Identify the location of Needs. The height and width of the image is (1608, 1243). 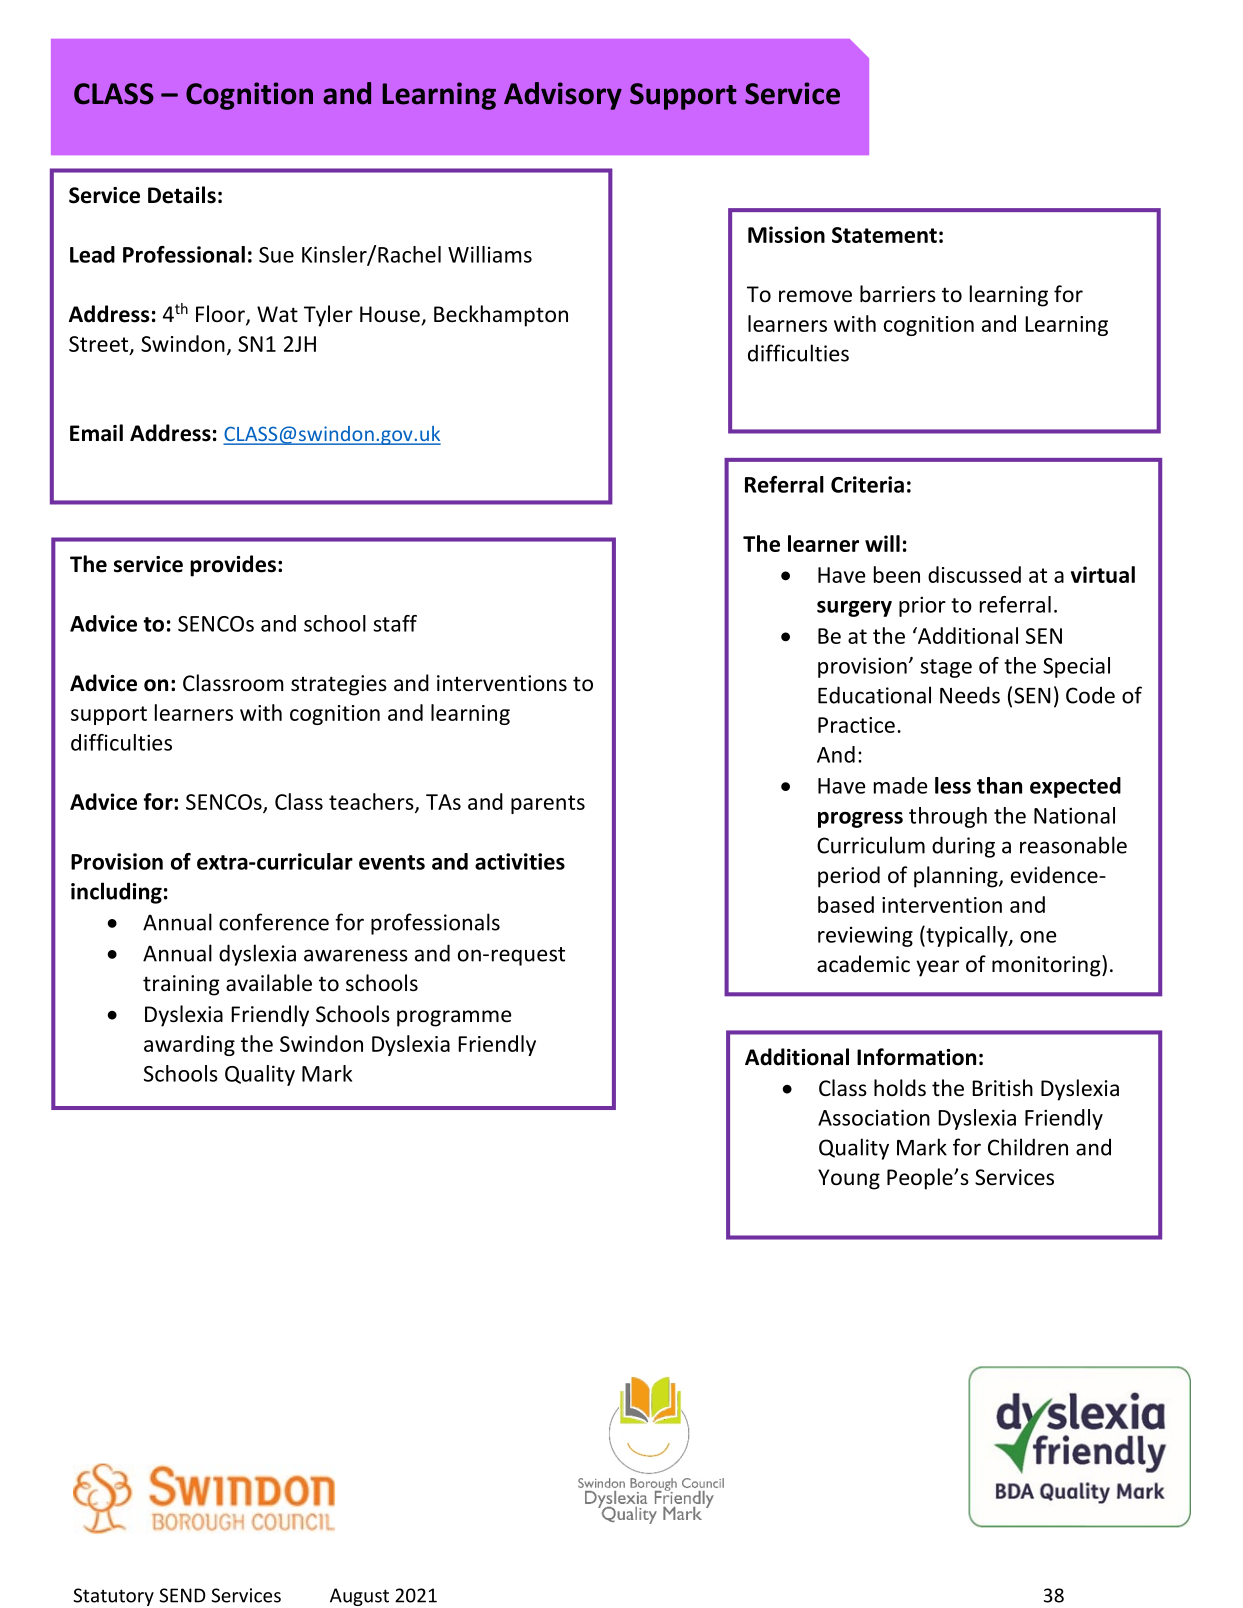
(970, 695).
